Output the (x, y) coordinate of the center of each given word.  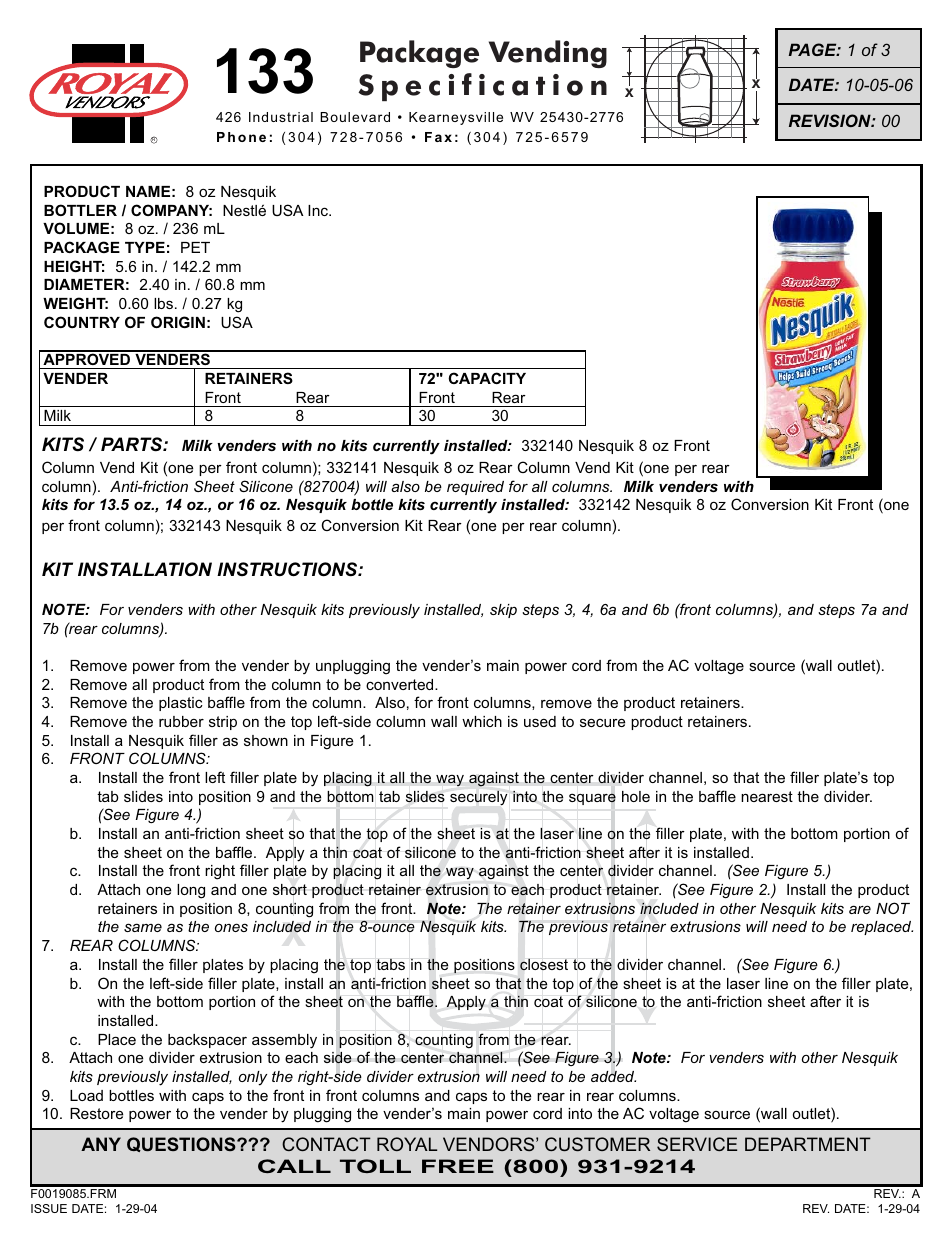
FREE (458, 1166)
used (540, 721)
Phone (241, 137)
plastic (181, 704)
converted (401, 684)
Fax (438, 137)
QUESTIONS (182, 1144)
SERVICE (697, 1144)
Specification (482, 87)
